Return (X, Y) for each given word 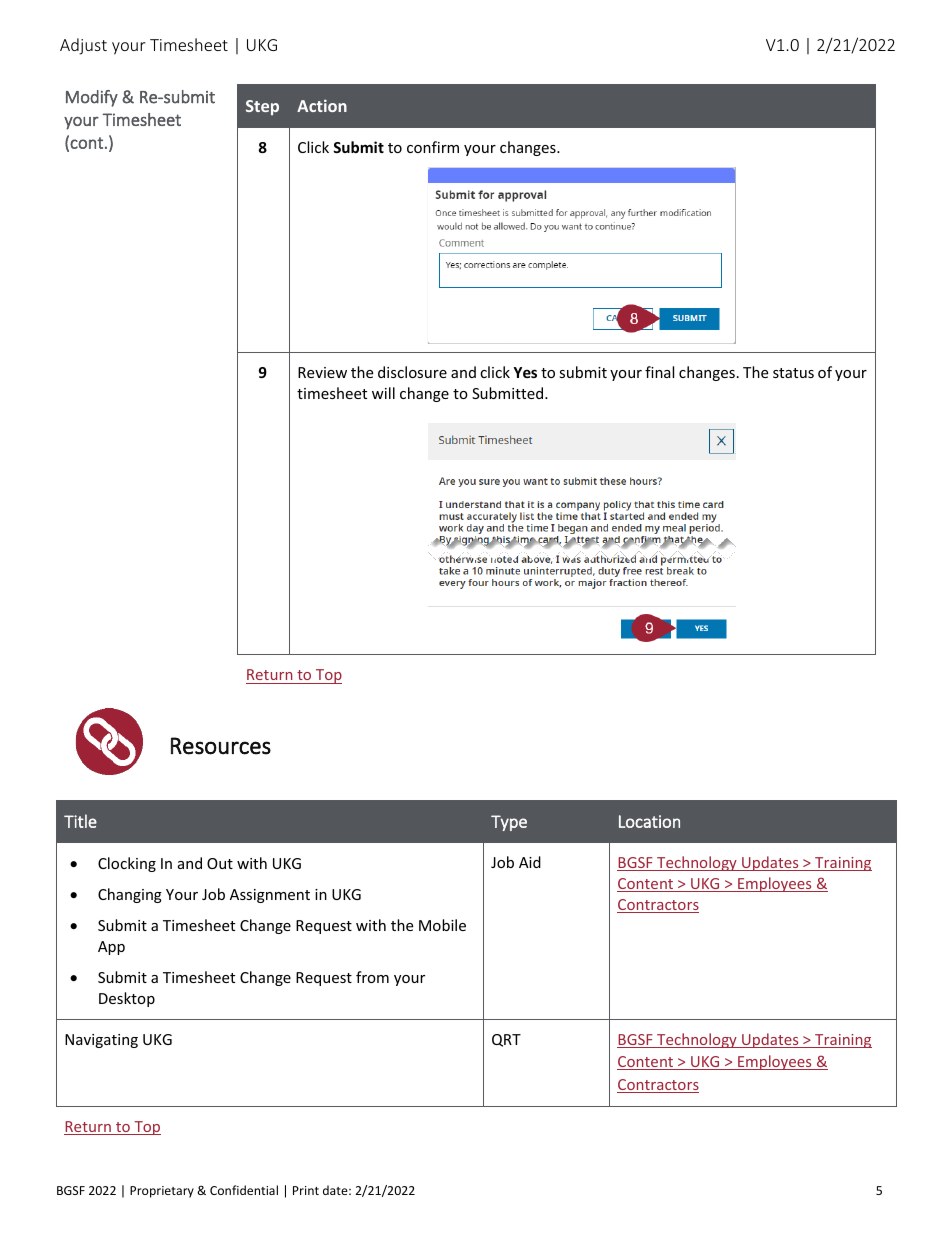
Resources (221, 746)
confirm (433, 147)
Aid (530, 862)
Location (649, 821)
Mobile (442, 925)
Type (509, 823)
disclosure (412, 372)
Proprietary (162, 1192)
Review (322, 372)
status (793, 373)
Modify (92, 98)
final (659, 372)
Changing (130, 895)
